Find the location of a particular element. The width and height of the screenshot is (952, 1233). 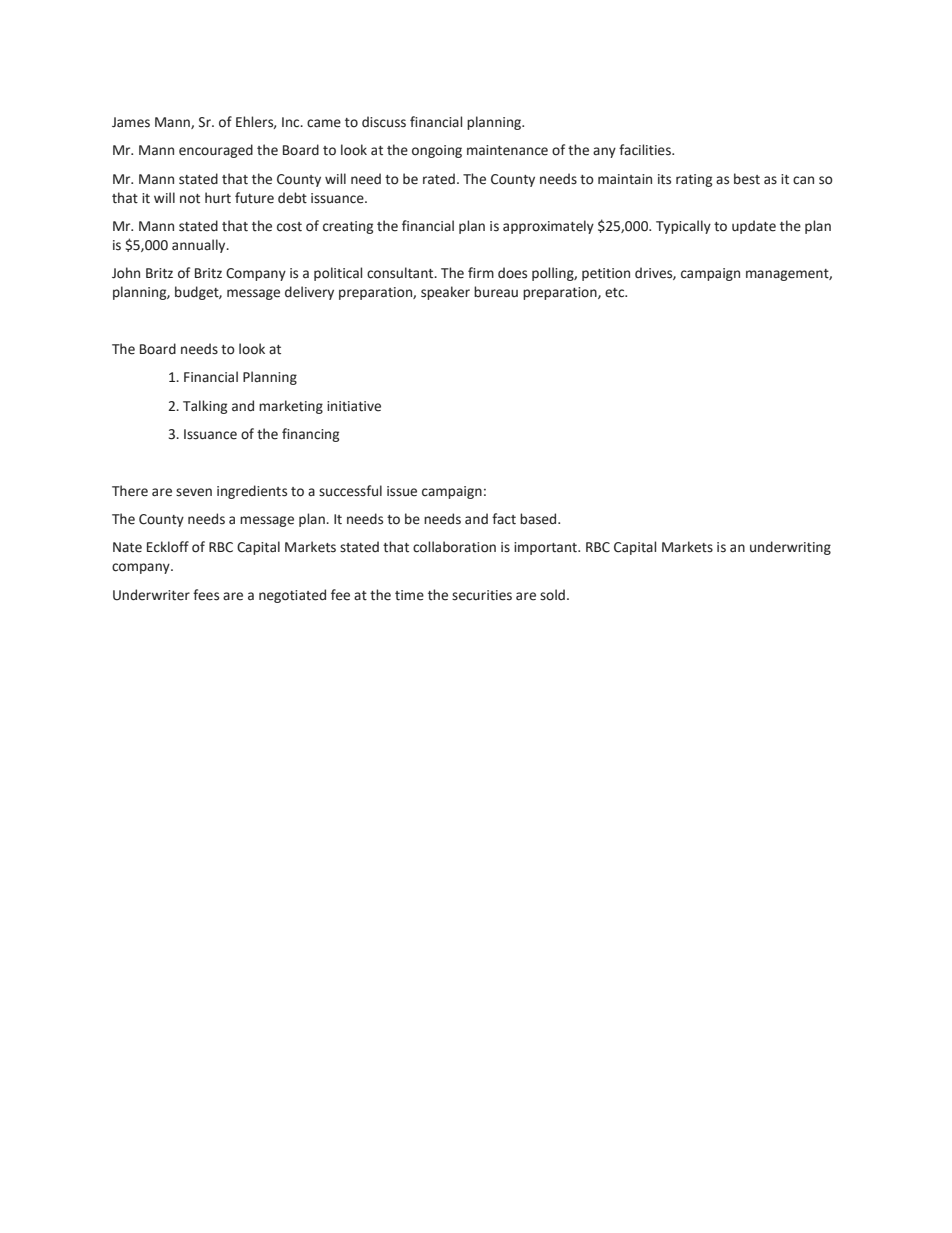

issue is located at coordinates (402, 491).
